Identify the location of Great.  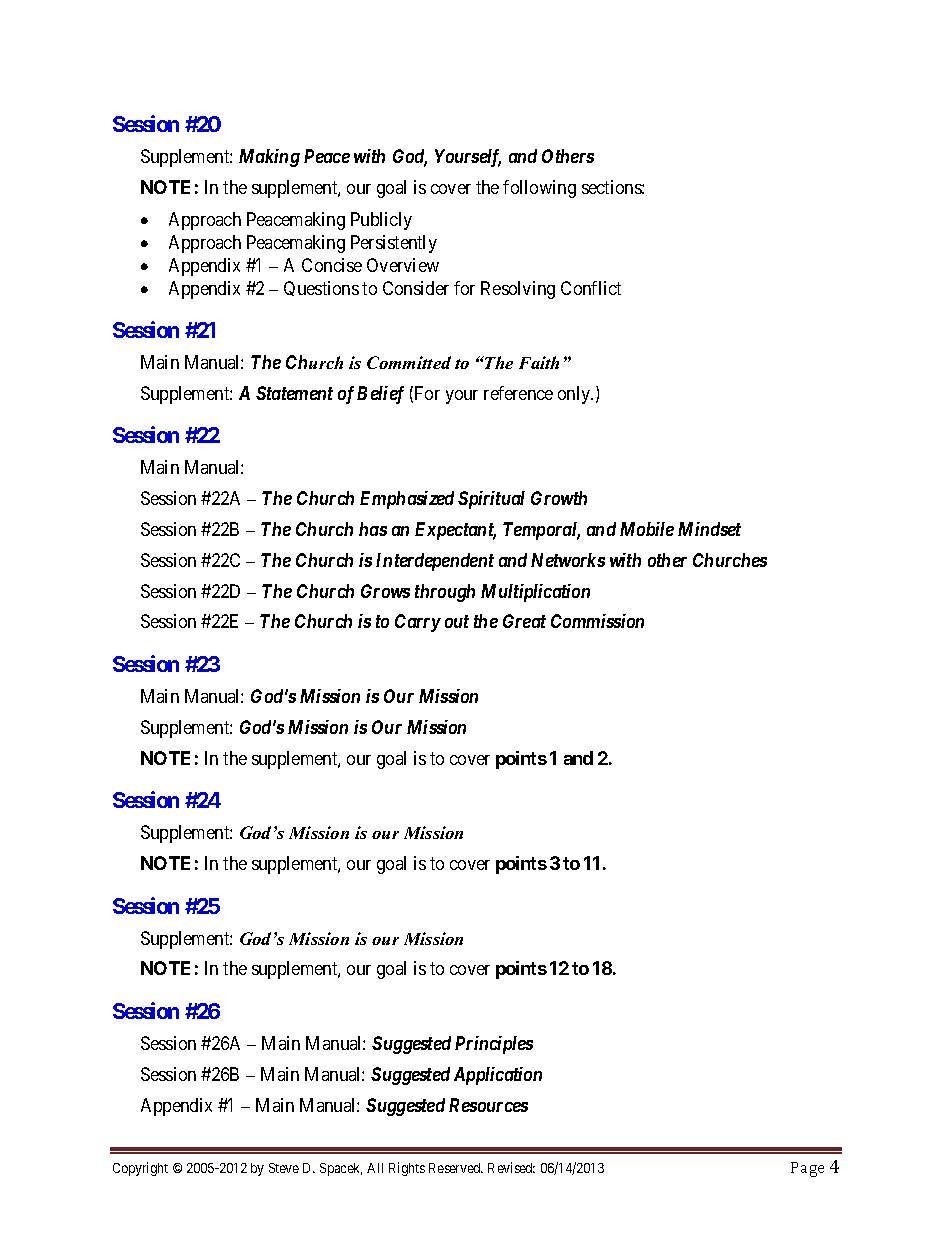
(524, 621).
